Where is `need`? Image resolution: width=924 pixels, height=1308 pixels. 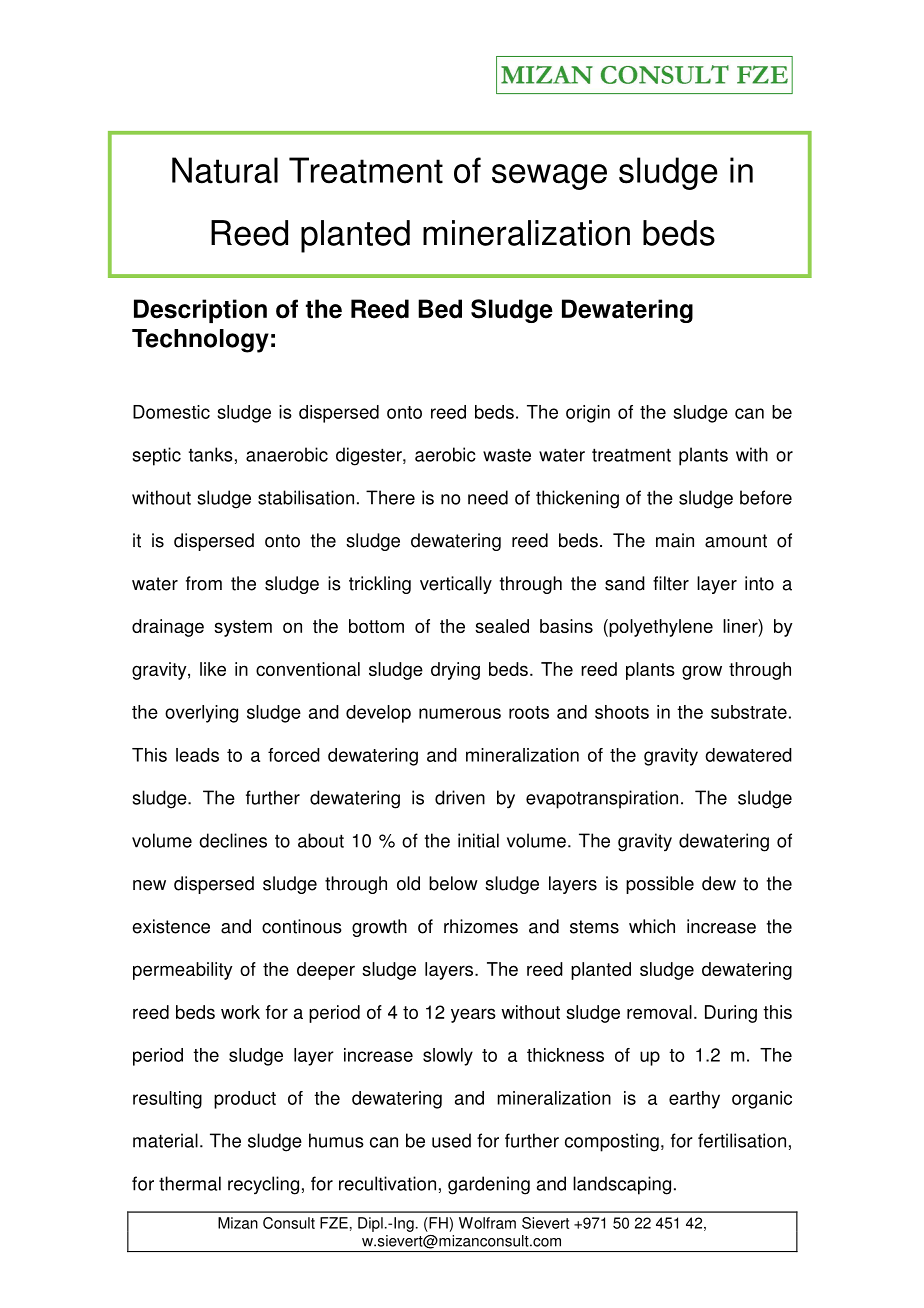
need is located at coordinates (488, 497).
